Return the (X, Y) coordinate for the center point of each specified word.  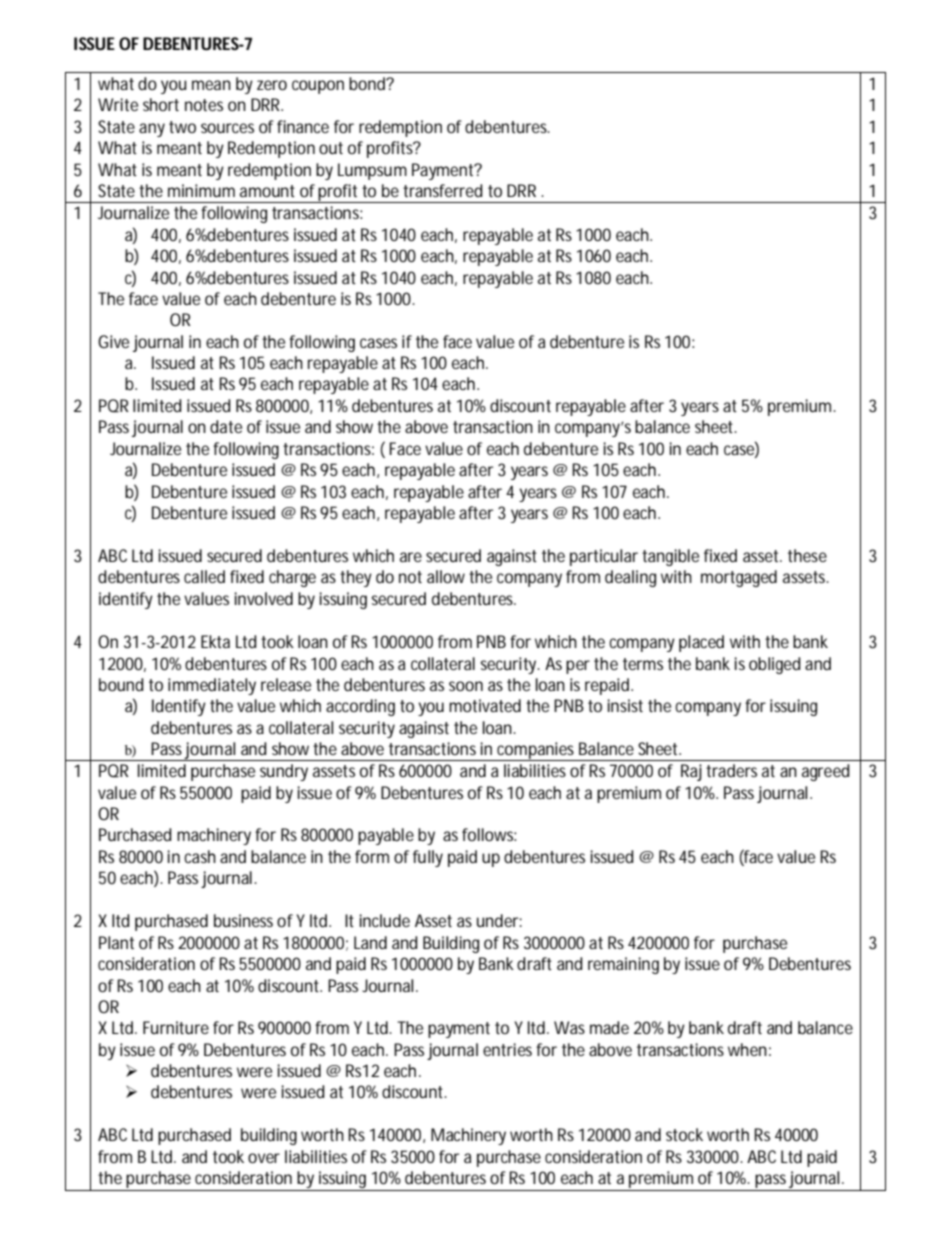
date (226, 426)
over (264, 1158)
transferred (443, 190)
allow (446, 576)
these (807, 555)
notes (204, 105)
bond (367, 83)
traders (731, 770)
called (204, 576)
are (411, 557)
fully (428, 858)
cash (200, 856)
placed (701, 643)
